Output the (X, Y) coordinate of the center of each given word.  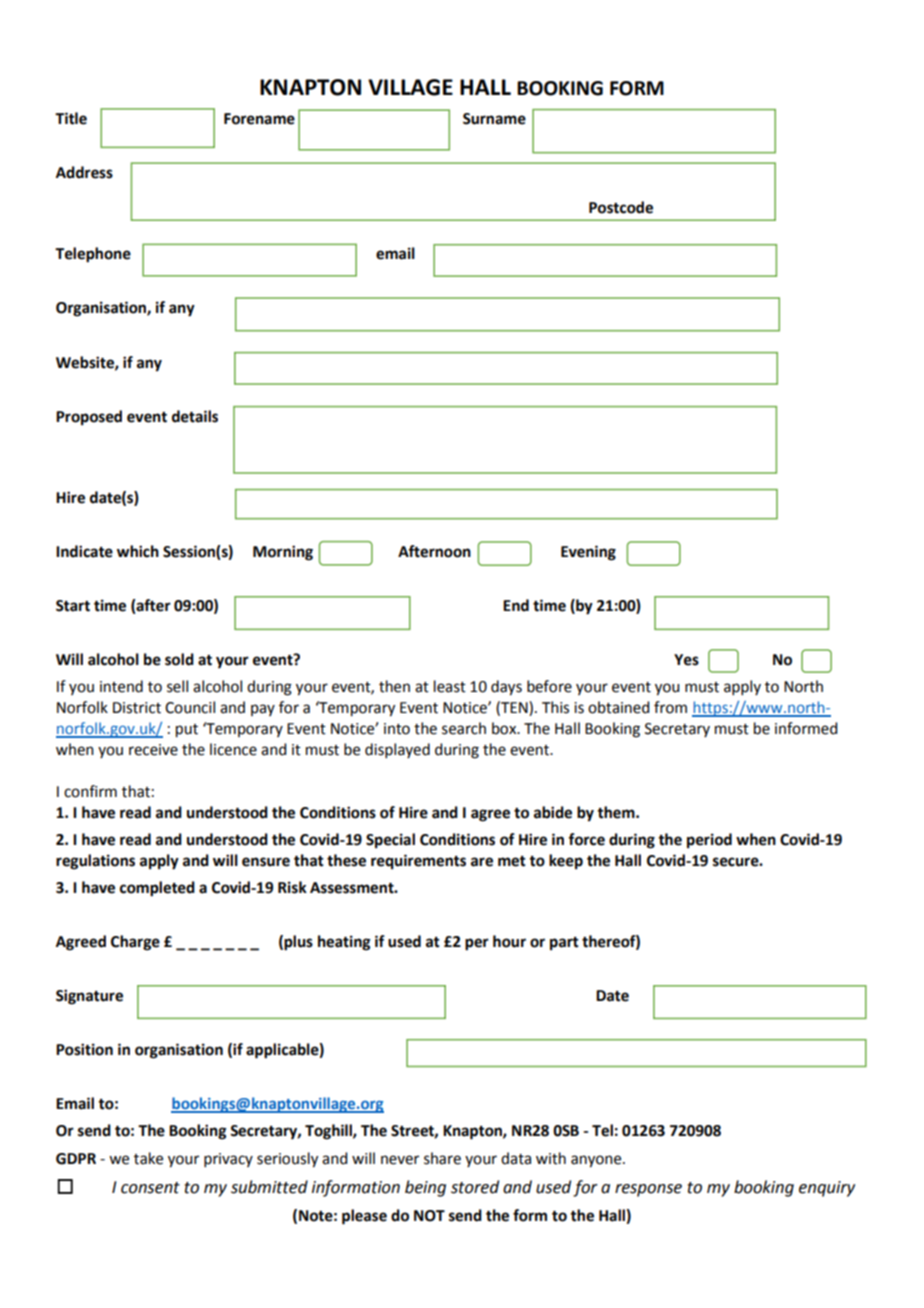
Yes (686, 660)
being (425, 1188)
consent (150, 1188)
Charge (135, 943)
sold (179, 659)
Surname (494, 119)
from (670, 707)
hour (509, 941)
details (195, 416)
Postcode (621, 207)
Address (84, 172)
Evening (588, 553)
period (709, 841)
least (450, 686)
